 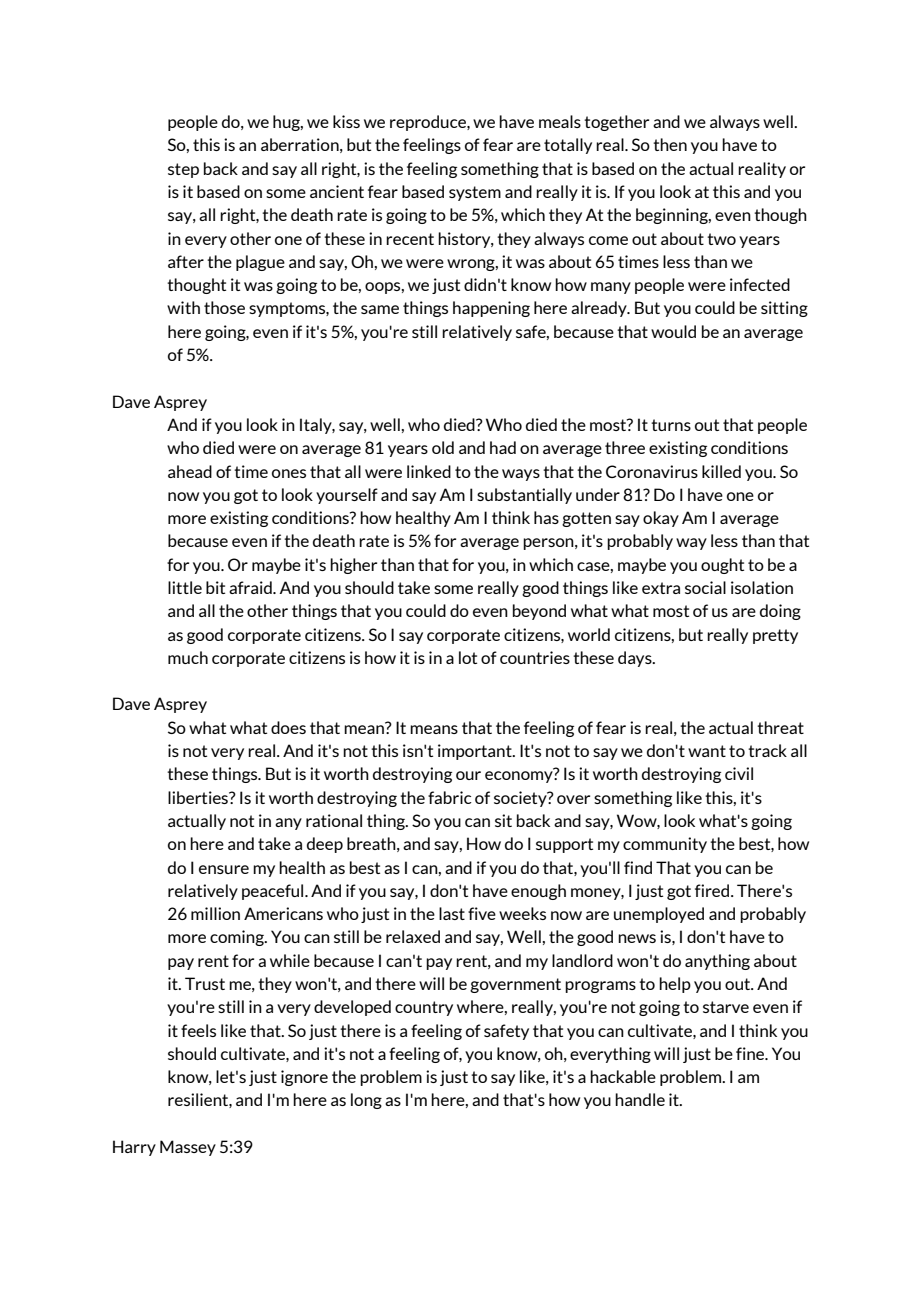 What do you see at coordinates (224, 869) in the page?
I see `ensure` at bounding box center [224, 869].
